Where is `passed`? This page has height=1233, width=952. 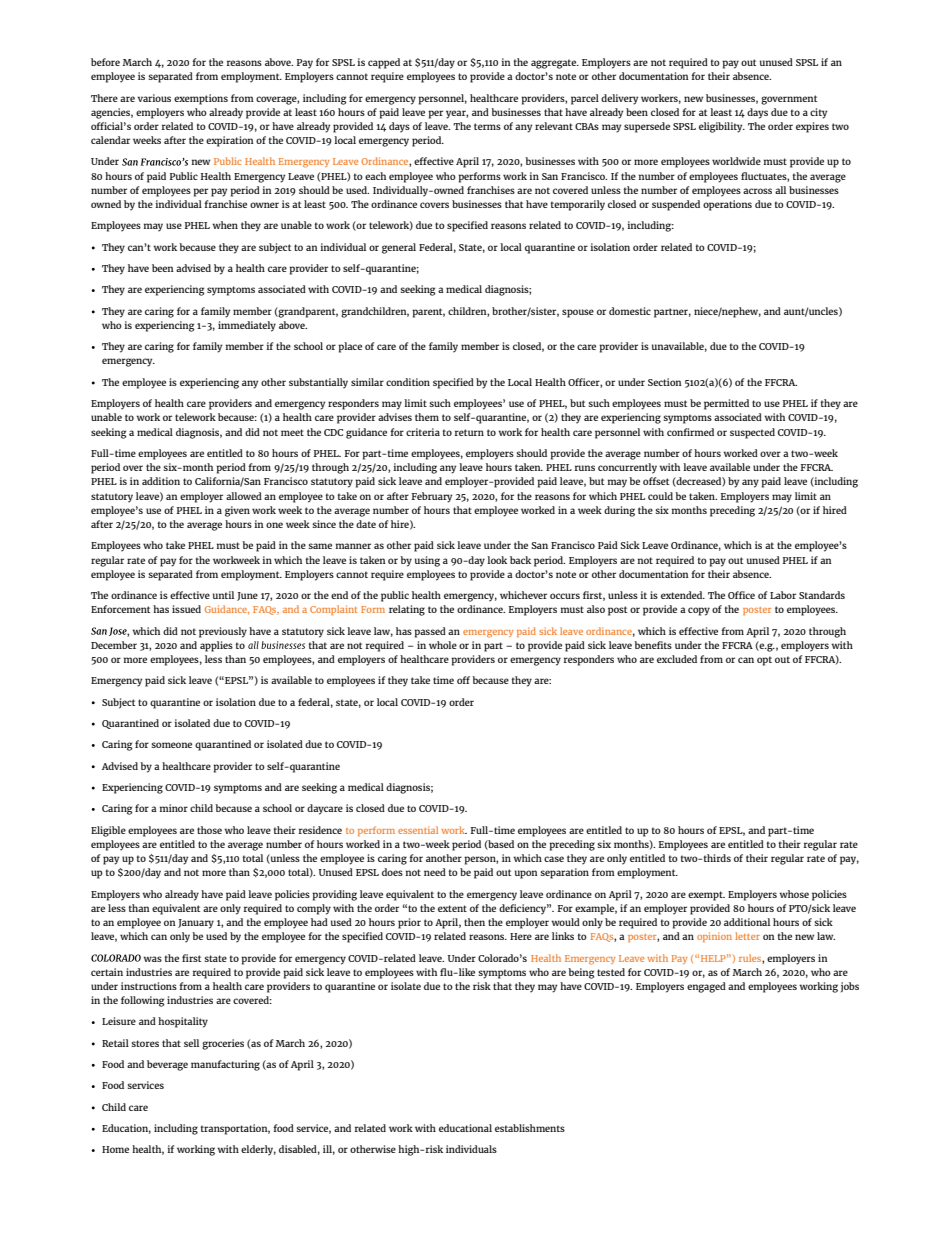
passed is located at coordinates (430, 632).
